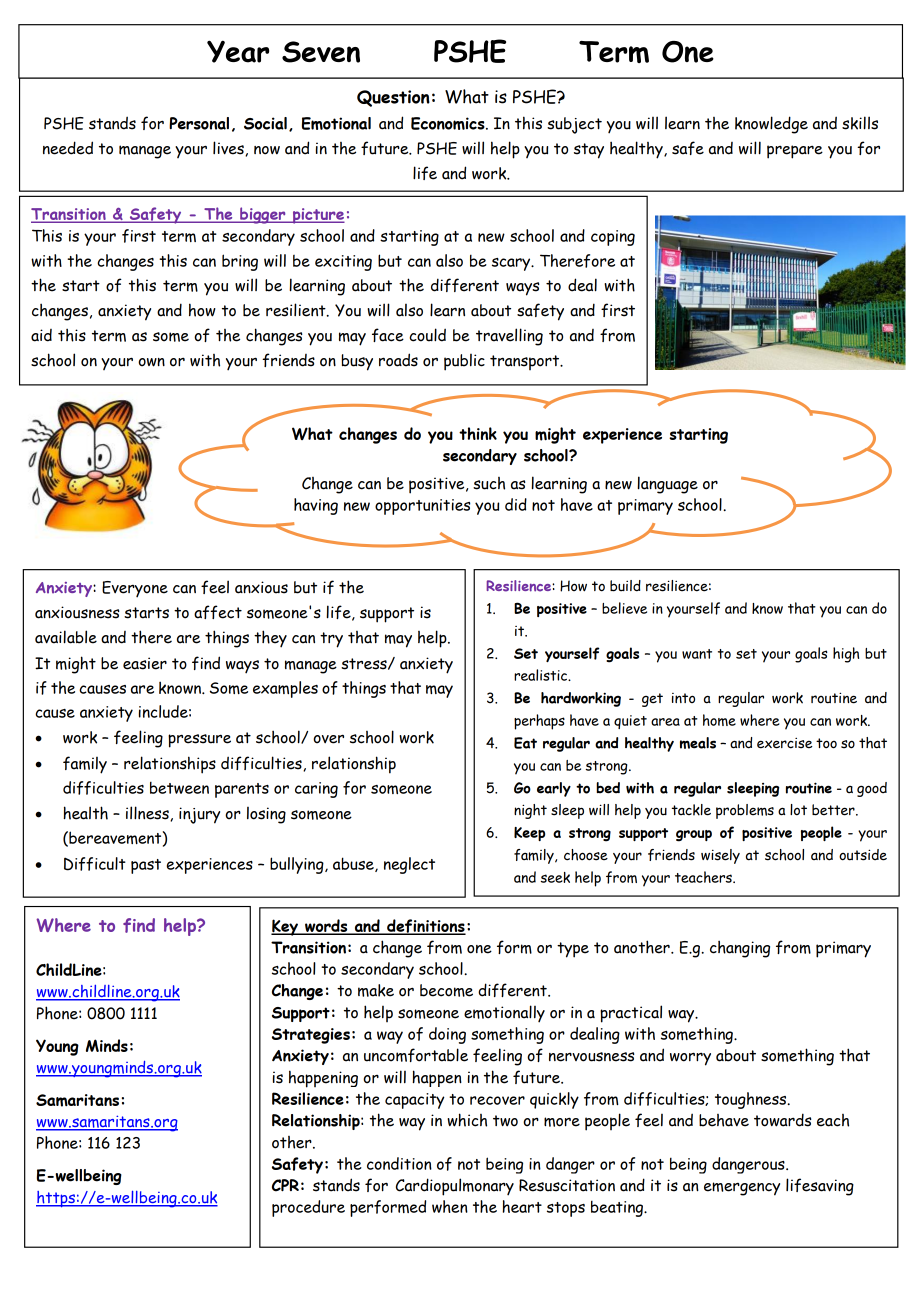 The width and height of the image is (924, 1308). I want to click on CPR, so click(285, 1185).
